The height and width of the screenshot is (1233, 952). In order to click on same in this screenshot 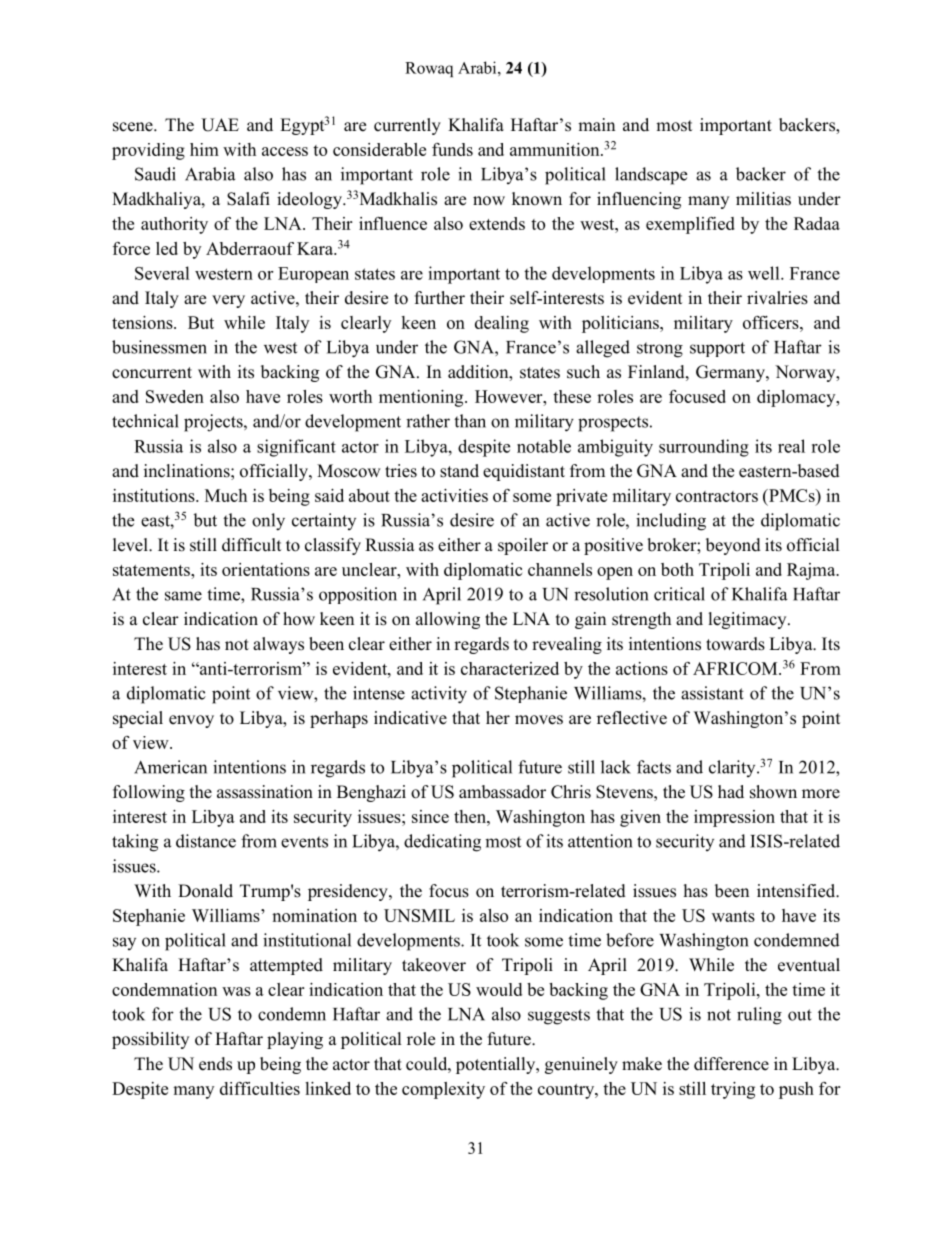, I will do `click(183, 596)`.
